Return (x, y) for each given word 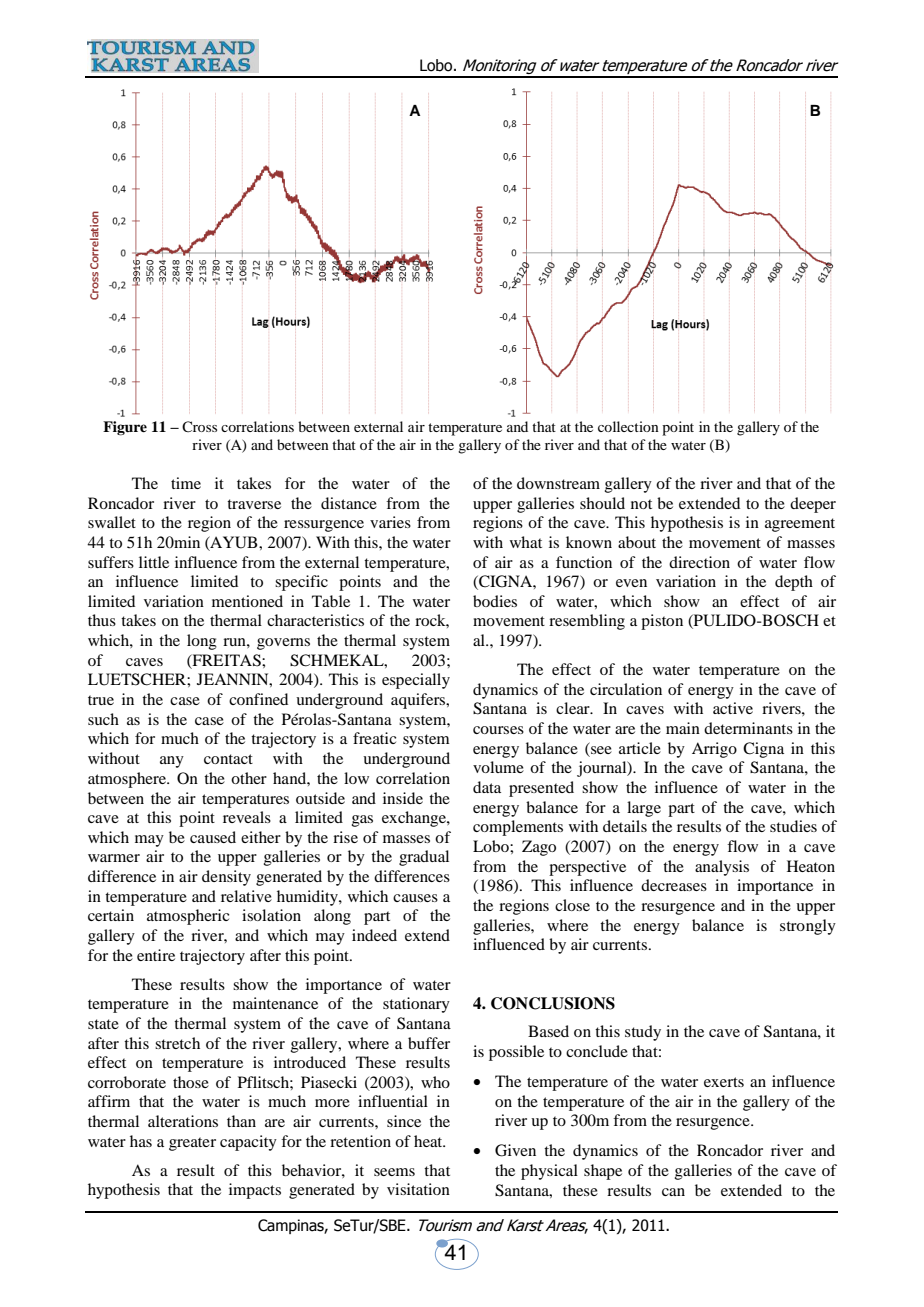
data (487, 787)
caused (213, 837)
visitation (418, 1189)
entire (156, 955)
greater (192, 1144)
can (673, 1192)
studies (793, 826)
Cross (199, 426)
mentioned (247, 601)
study (643, 1033)
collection (628, 426)
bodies (495, 601)
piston (662, 622)
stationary (416, 1005)
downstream (558, 483)
